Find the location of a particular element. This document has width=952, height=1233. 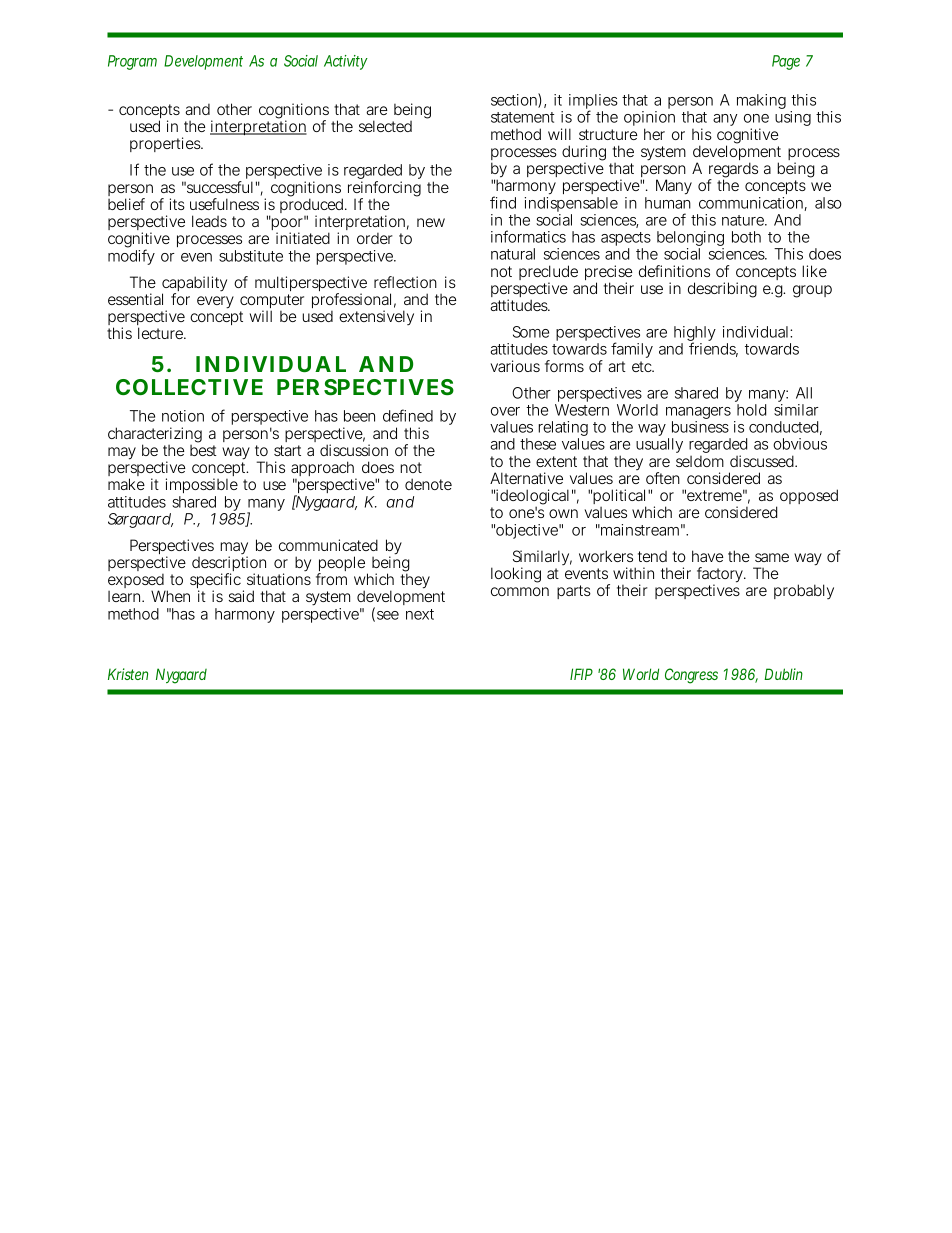

statement is located at coordinates (522, 117).
